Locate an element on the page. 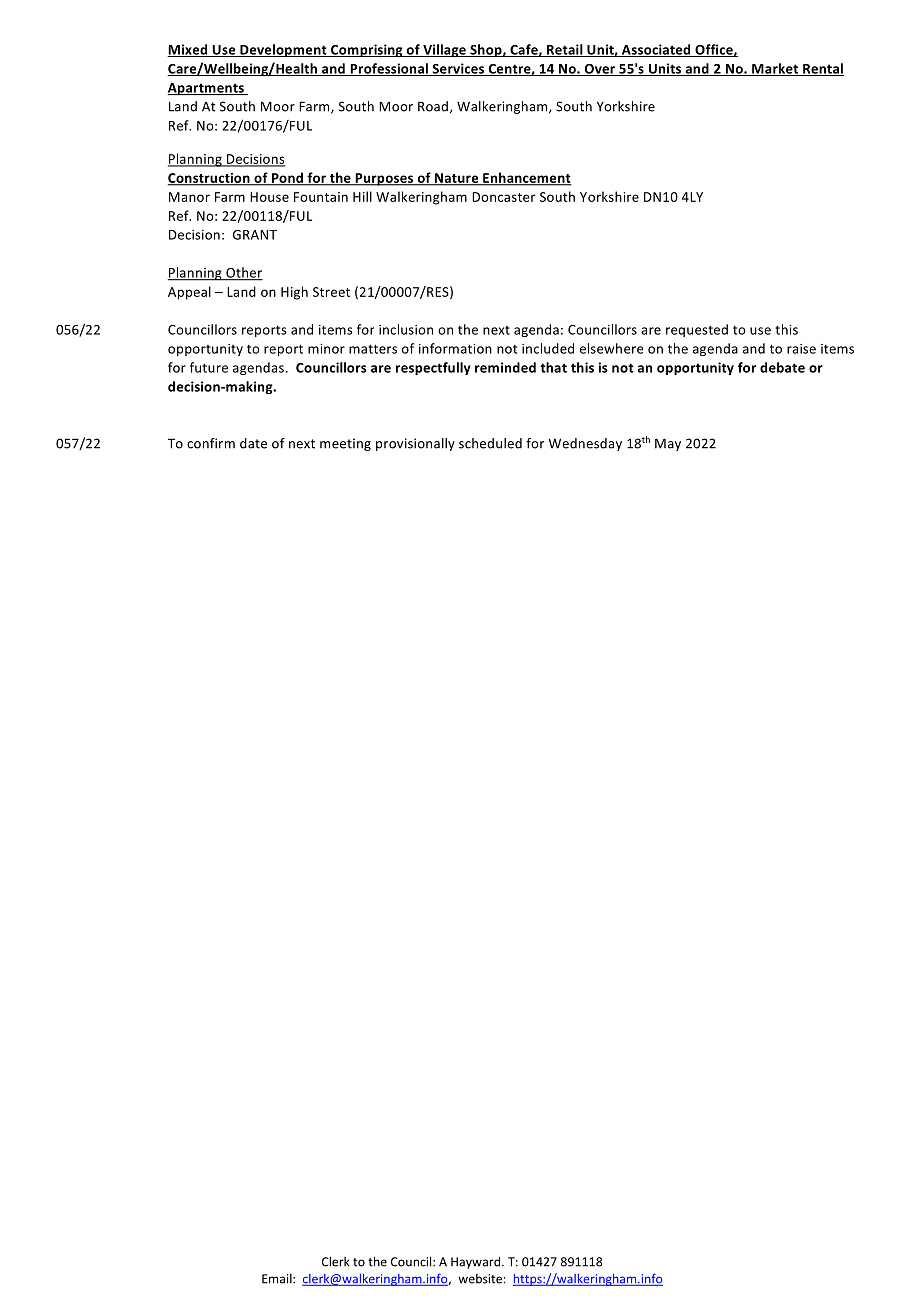 This page has width=924, height=1309. Wednesday is located at coordinates (585, 444).
